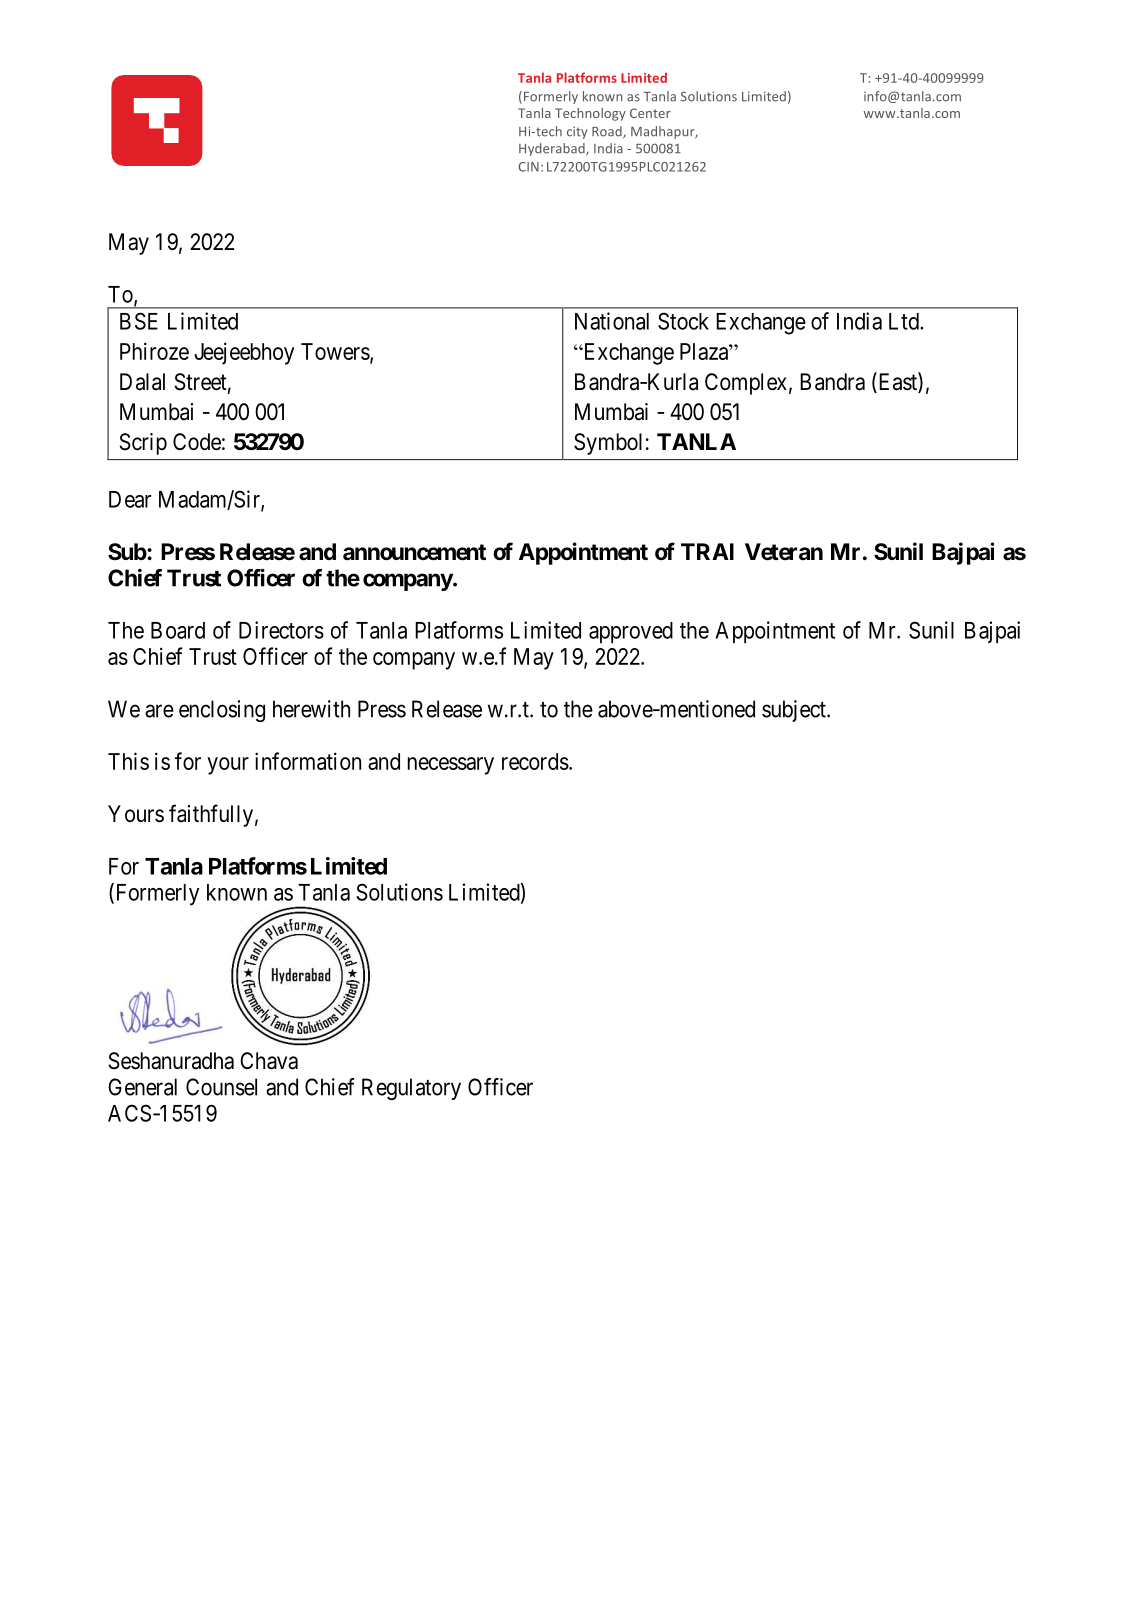  What do you see at coordinates (650, 113) in the page?
I see `Center` at bounding box center [650, 113].
